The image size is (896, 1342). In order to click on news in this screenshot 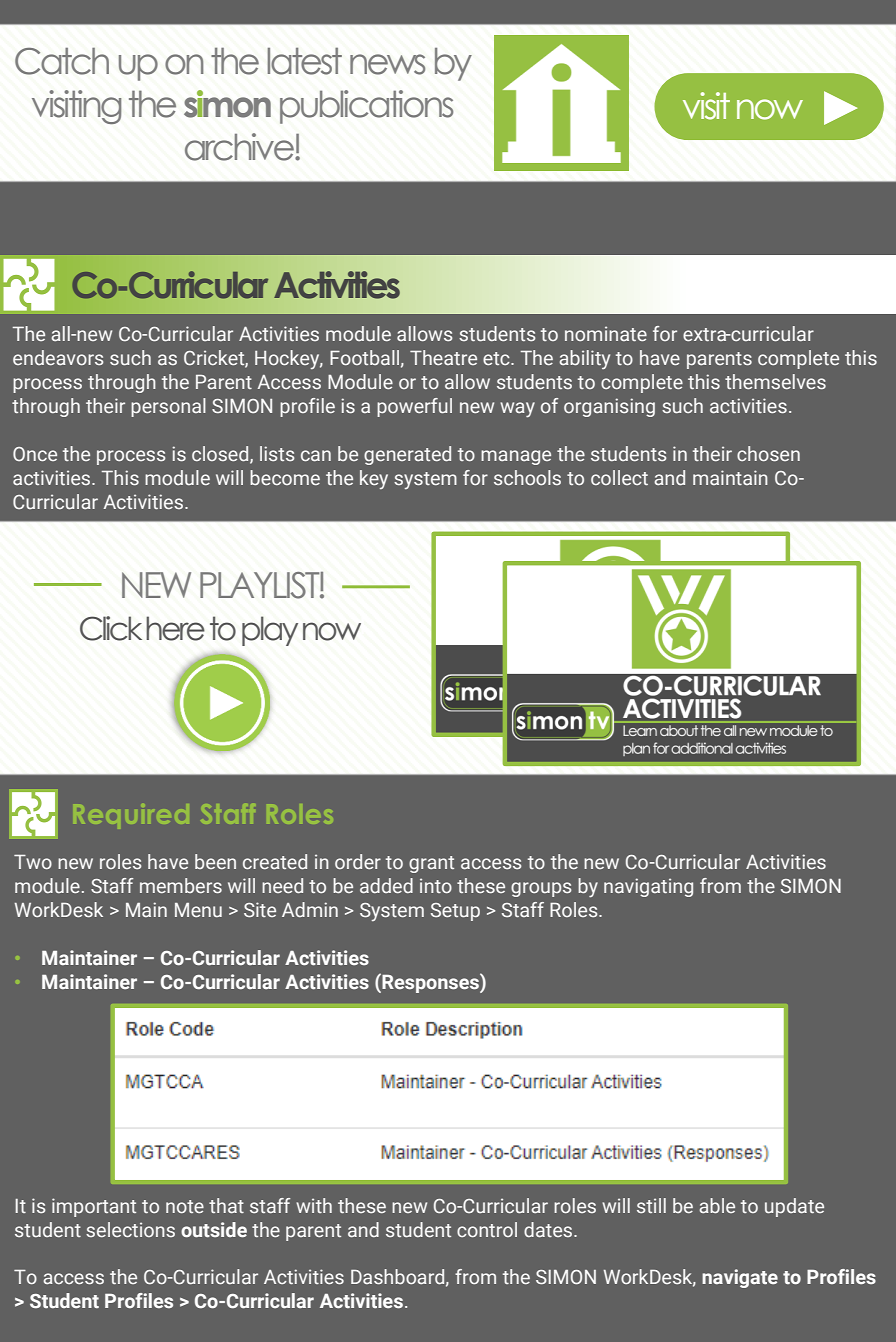, I will do `click(387, 64)`.
